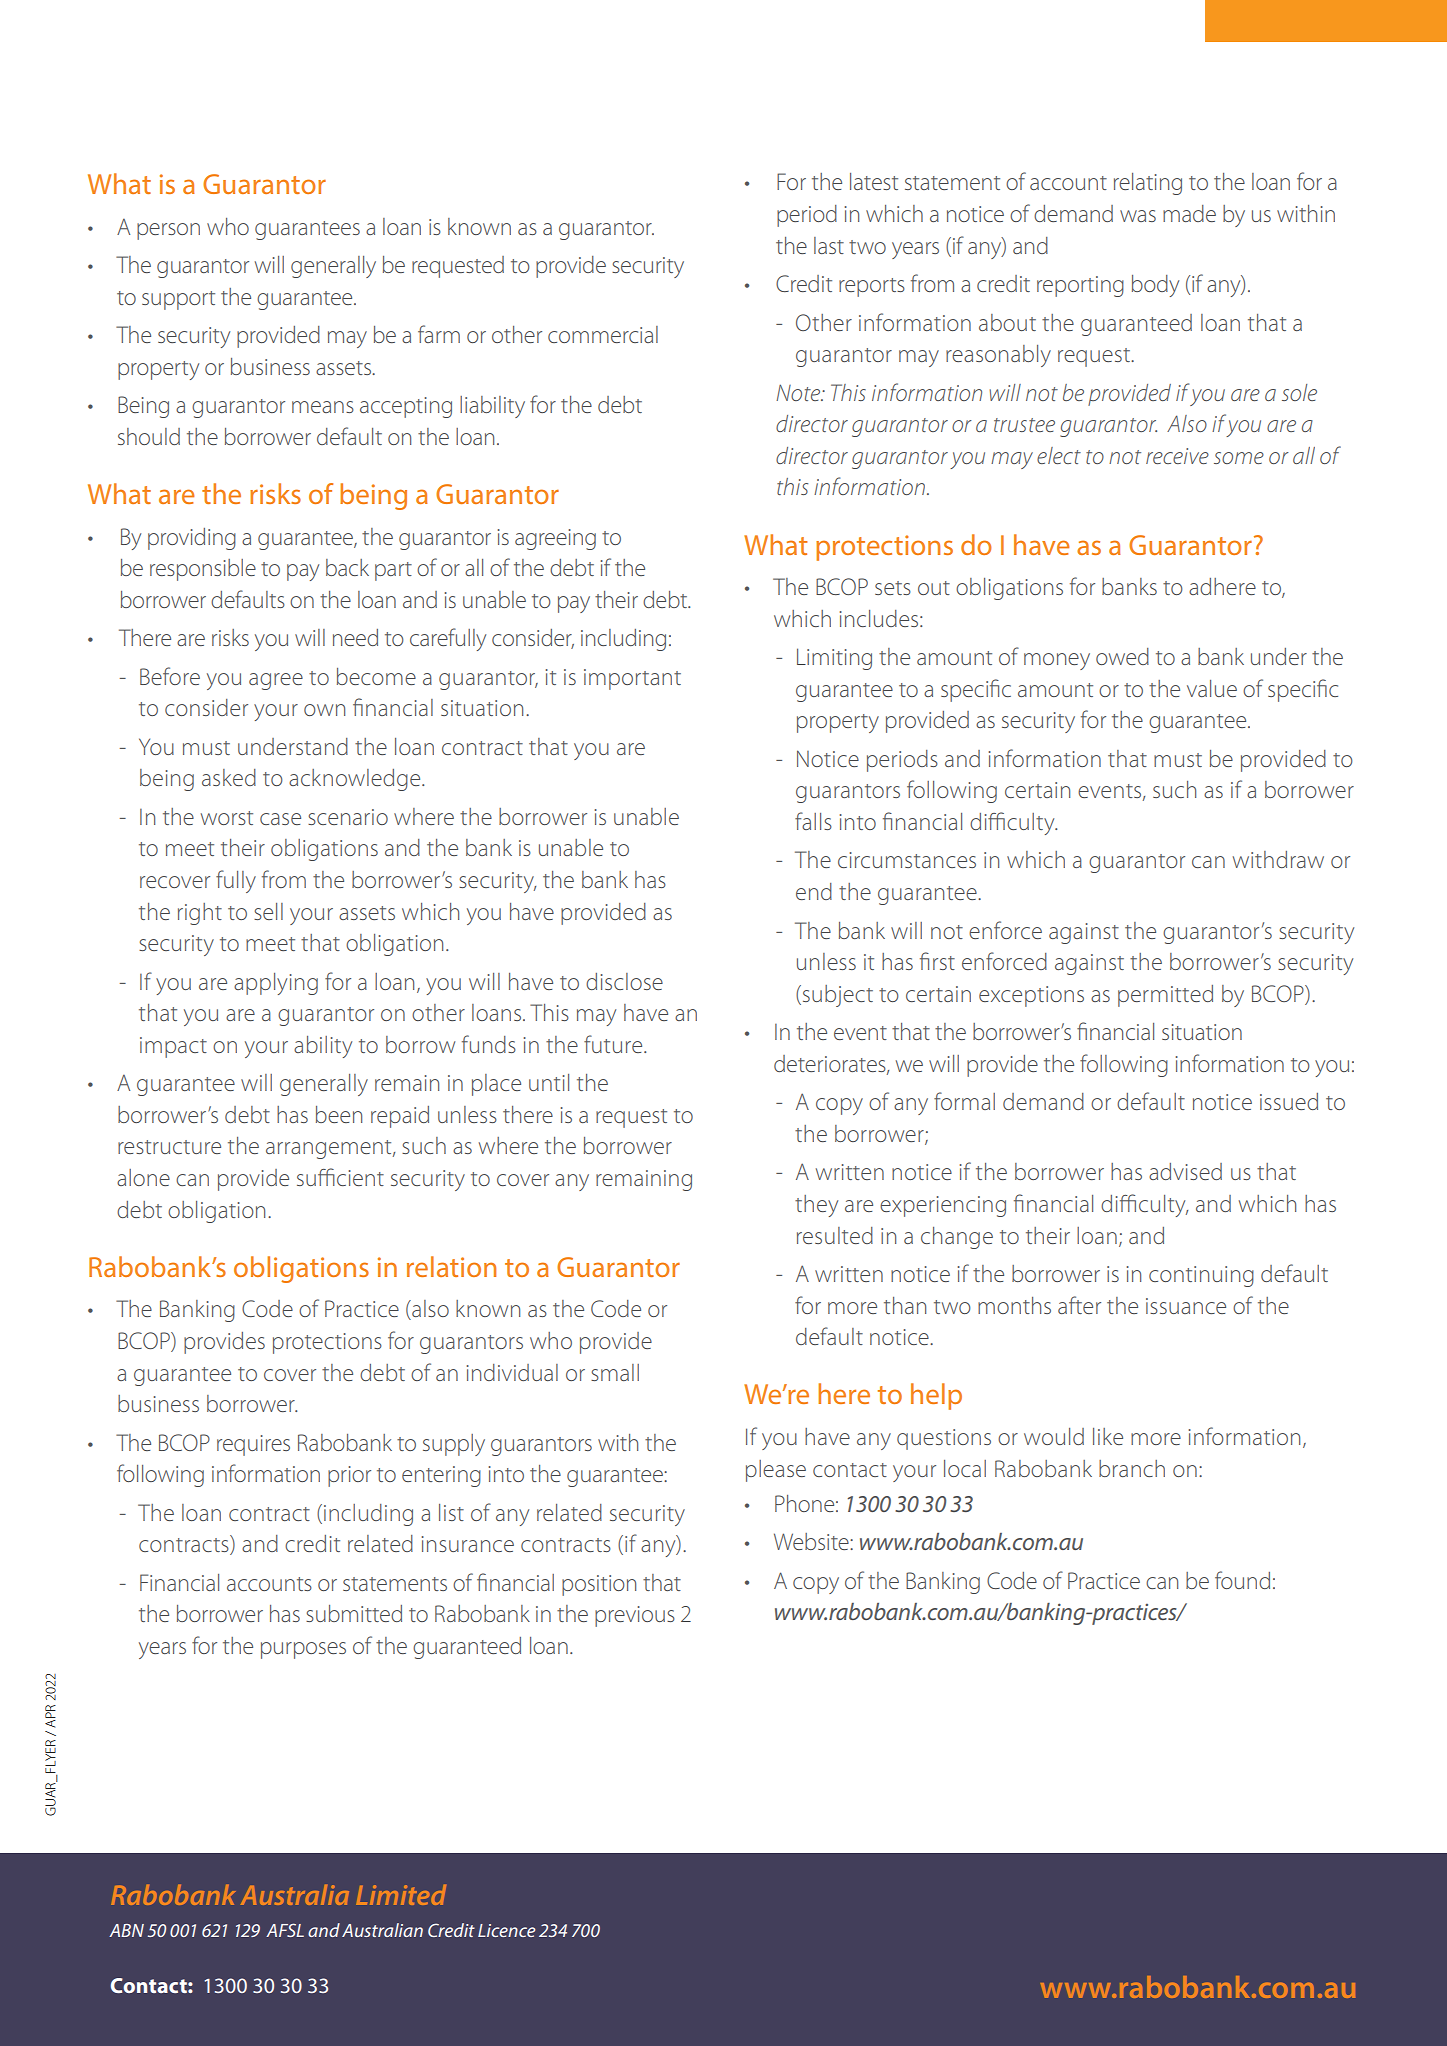 The height and width of the screenshot is (2046, 1447). I want to click on last, so click(829, 245).
